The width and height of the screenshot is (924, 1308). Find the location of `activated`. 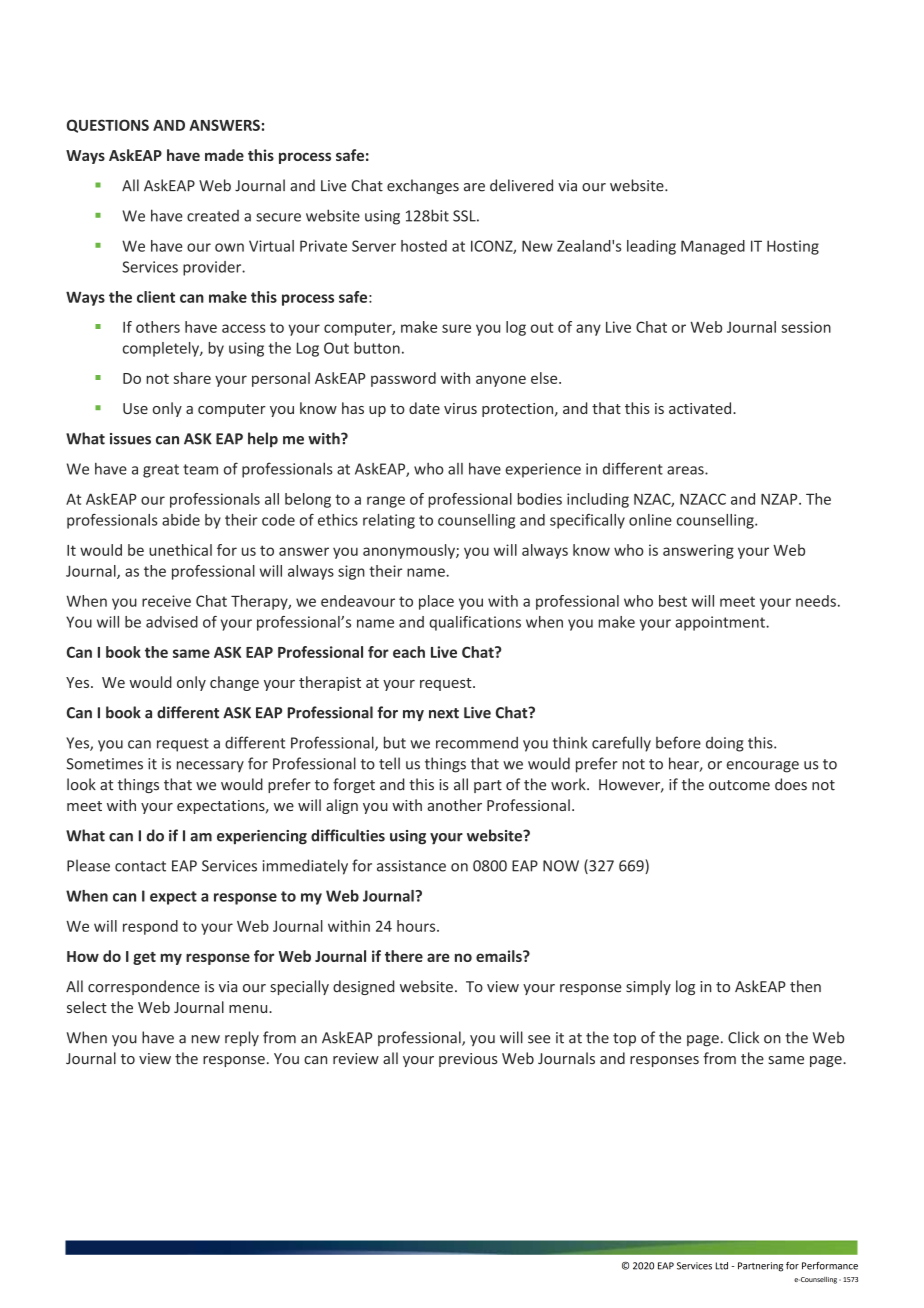

activated is located at coordinates (701, 408).
